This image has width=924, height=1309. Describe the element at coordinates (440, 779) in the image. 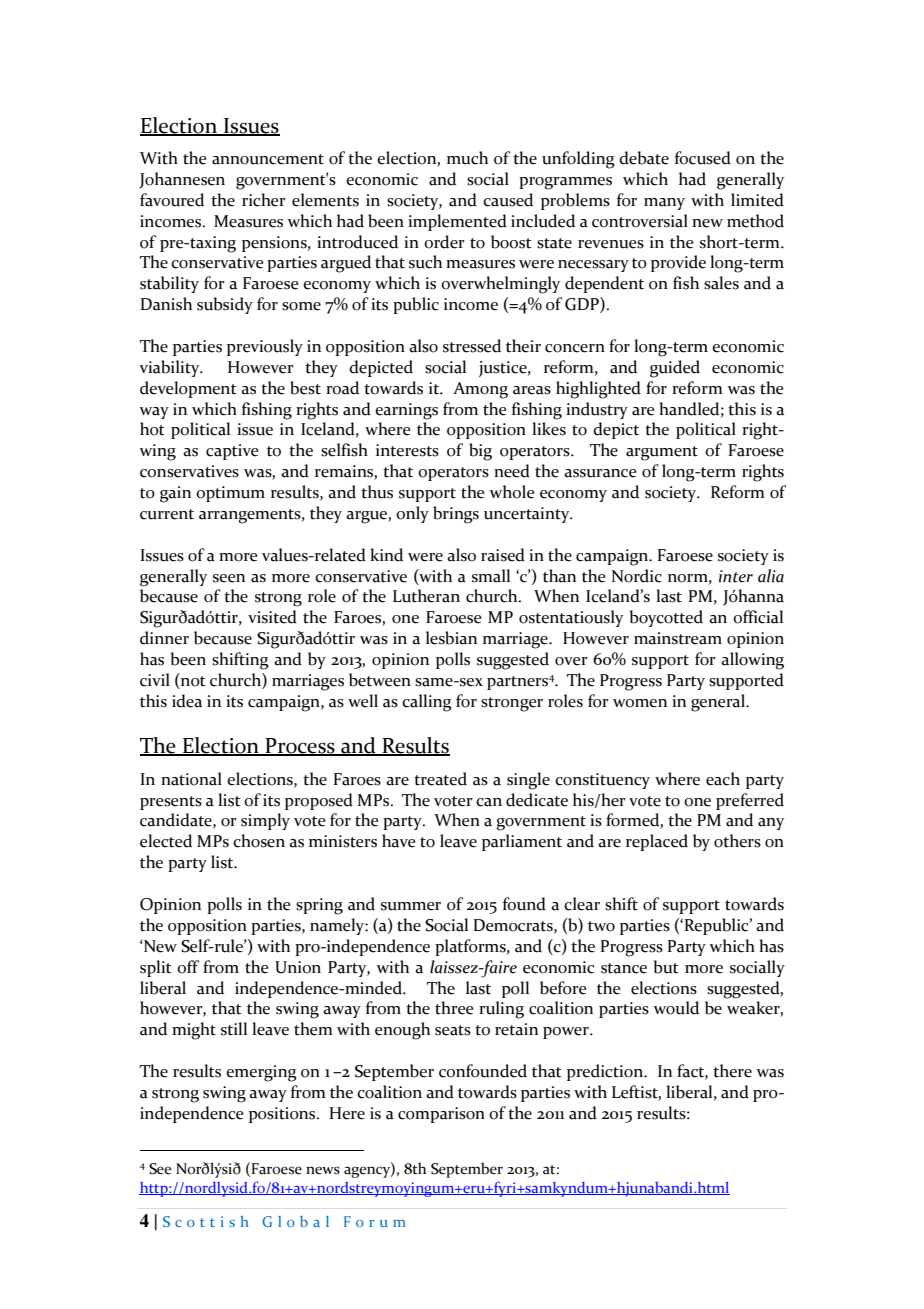

I see `treated` at that location.
